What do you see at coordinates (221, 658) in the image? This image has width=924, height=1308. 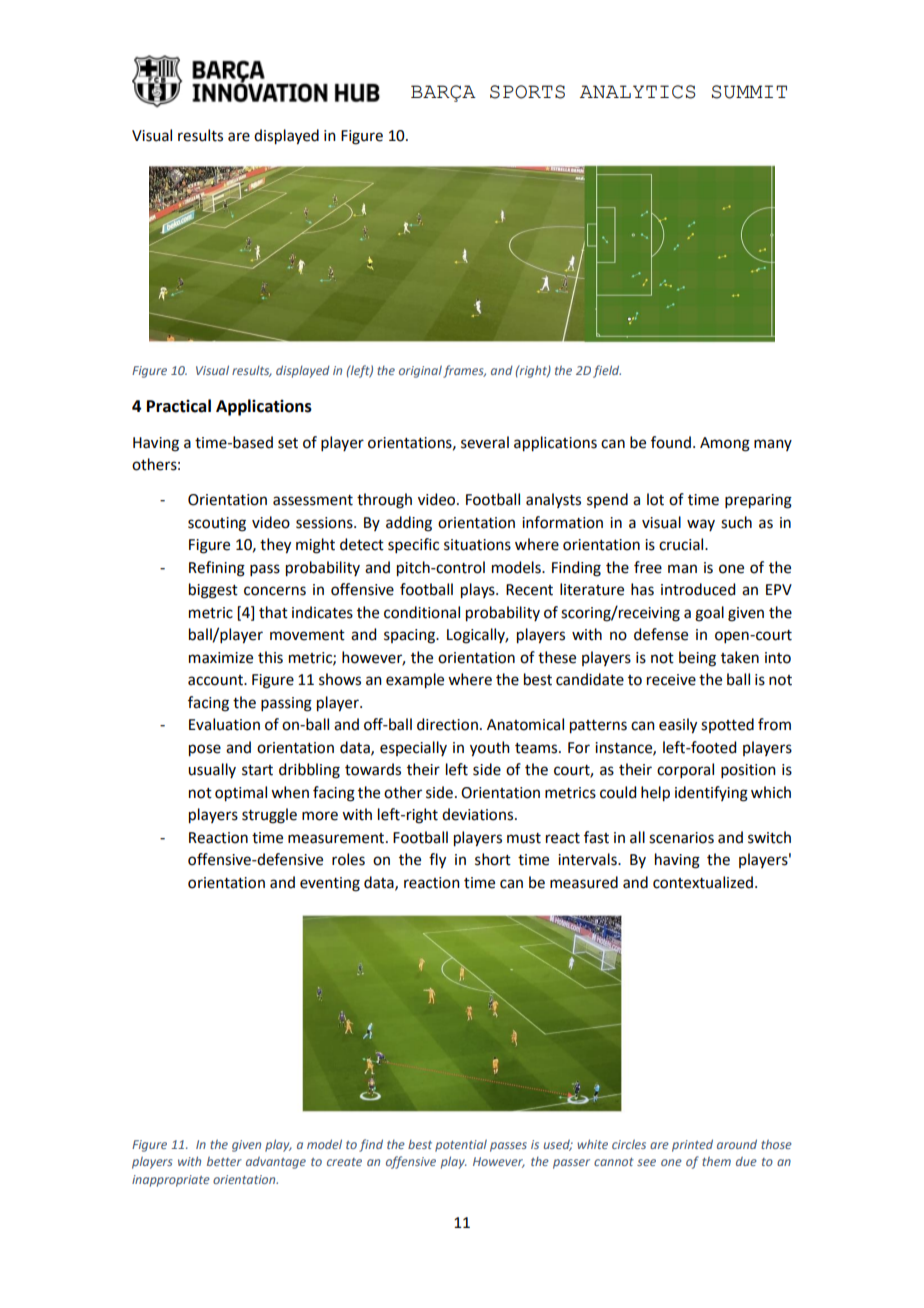 I see `maximize` at bounding box center [221, 658].
